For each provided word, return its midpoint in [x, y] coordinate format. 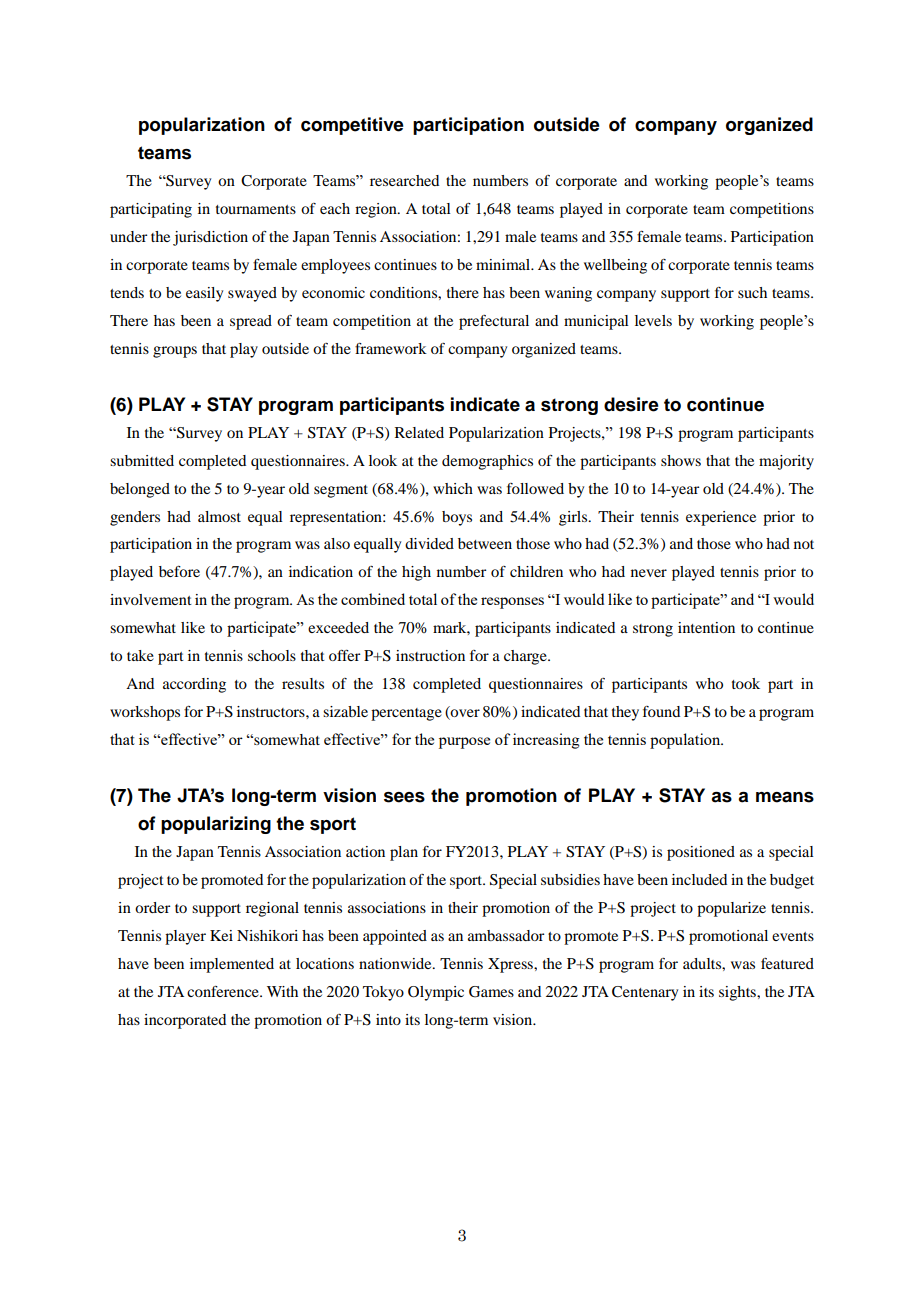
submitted [142, 460]
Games [491, 992]
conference [224, 991]
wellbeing [615, 266]
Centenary [645, 993]
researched [404, 180]
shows [681, 460]
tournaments [256, 209]
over [464, 714]
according [194, 685]
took [746, 683]
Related [419, 432]
